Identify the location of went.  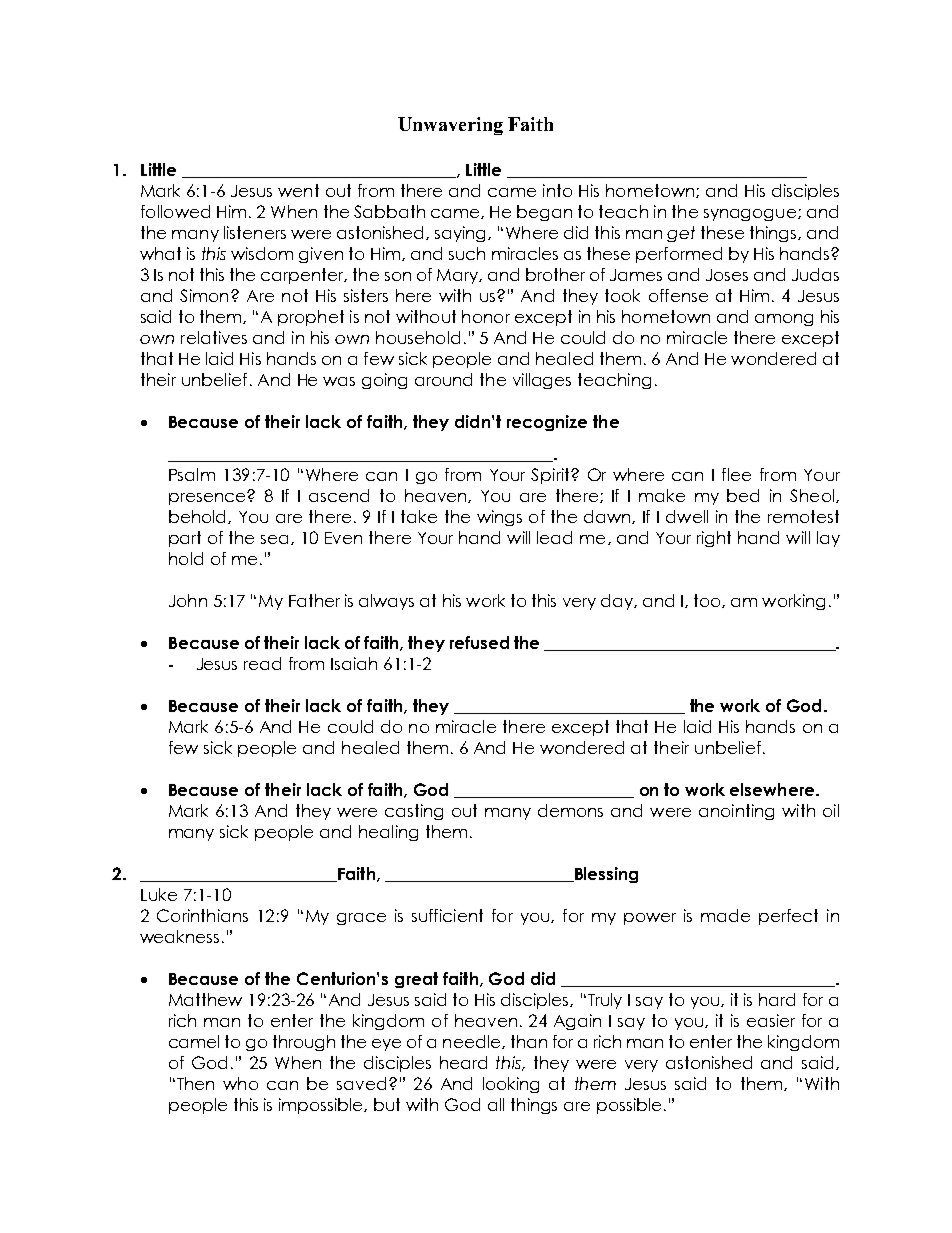
(298, 190).
